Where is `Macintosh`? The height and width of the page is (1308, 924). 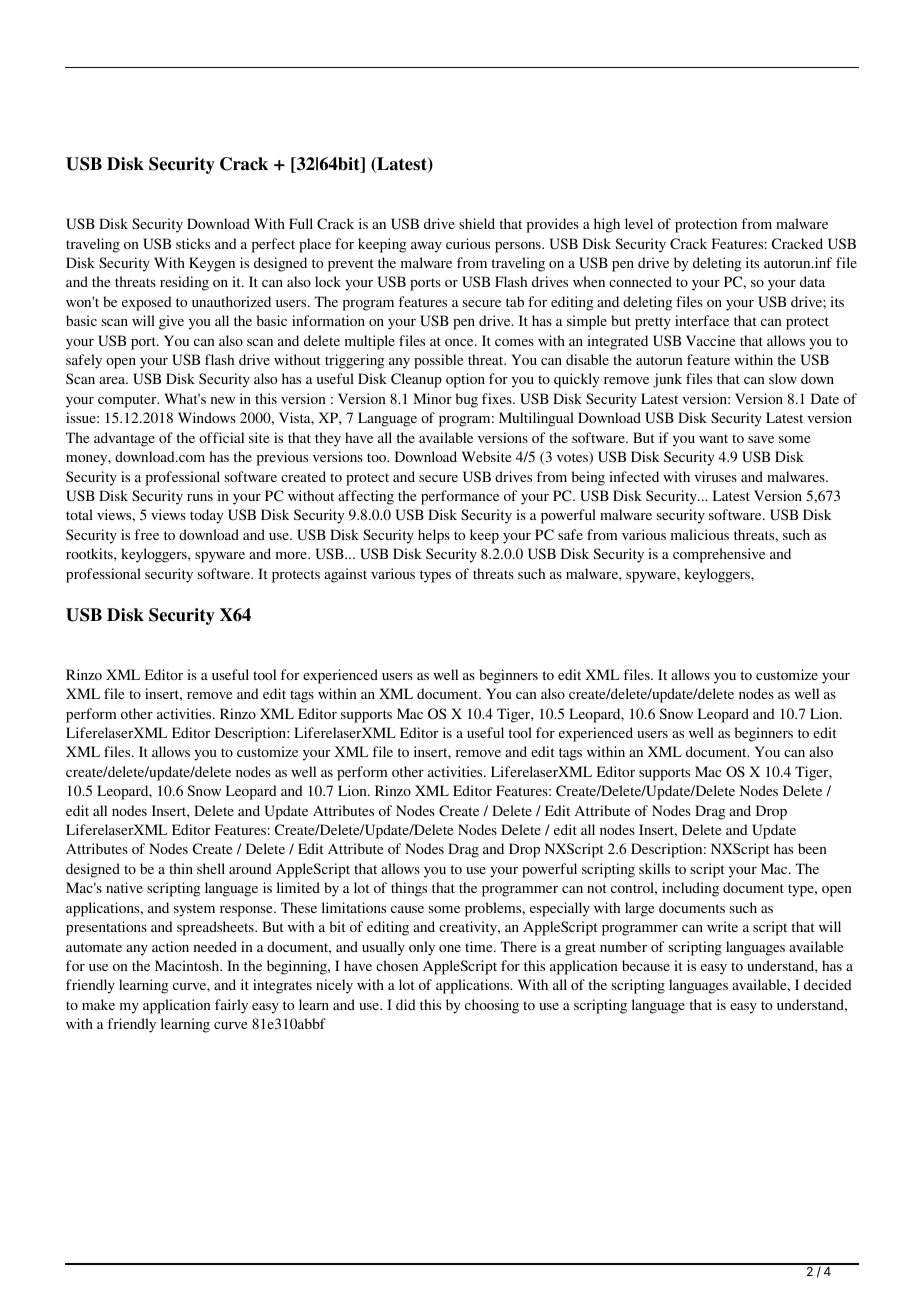
Macintosh is located at coordinates (188, 965).
